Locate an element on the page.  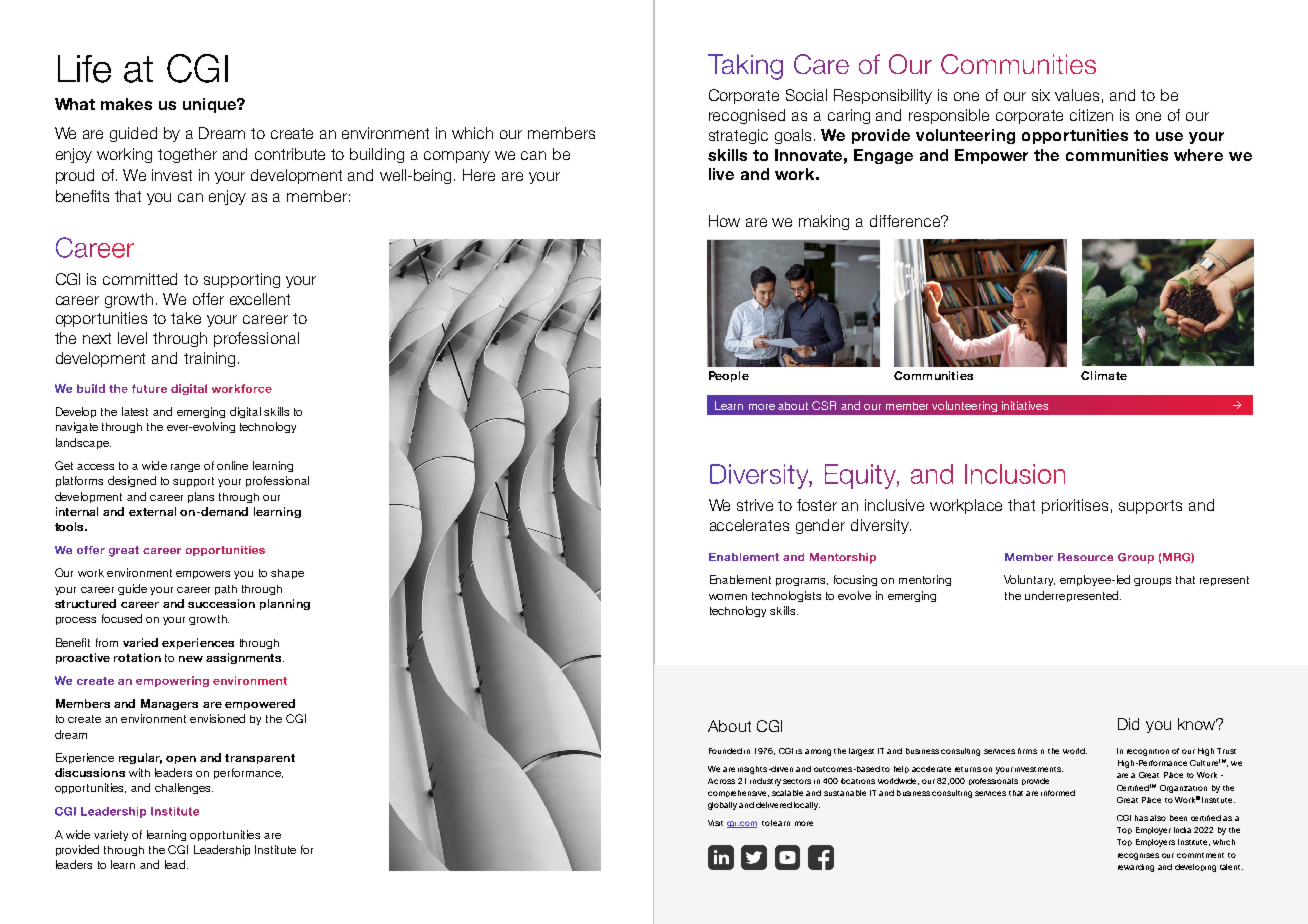
six is located at coordinates (1041, 95).
